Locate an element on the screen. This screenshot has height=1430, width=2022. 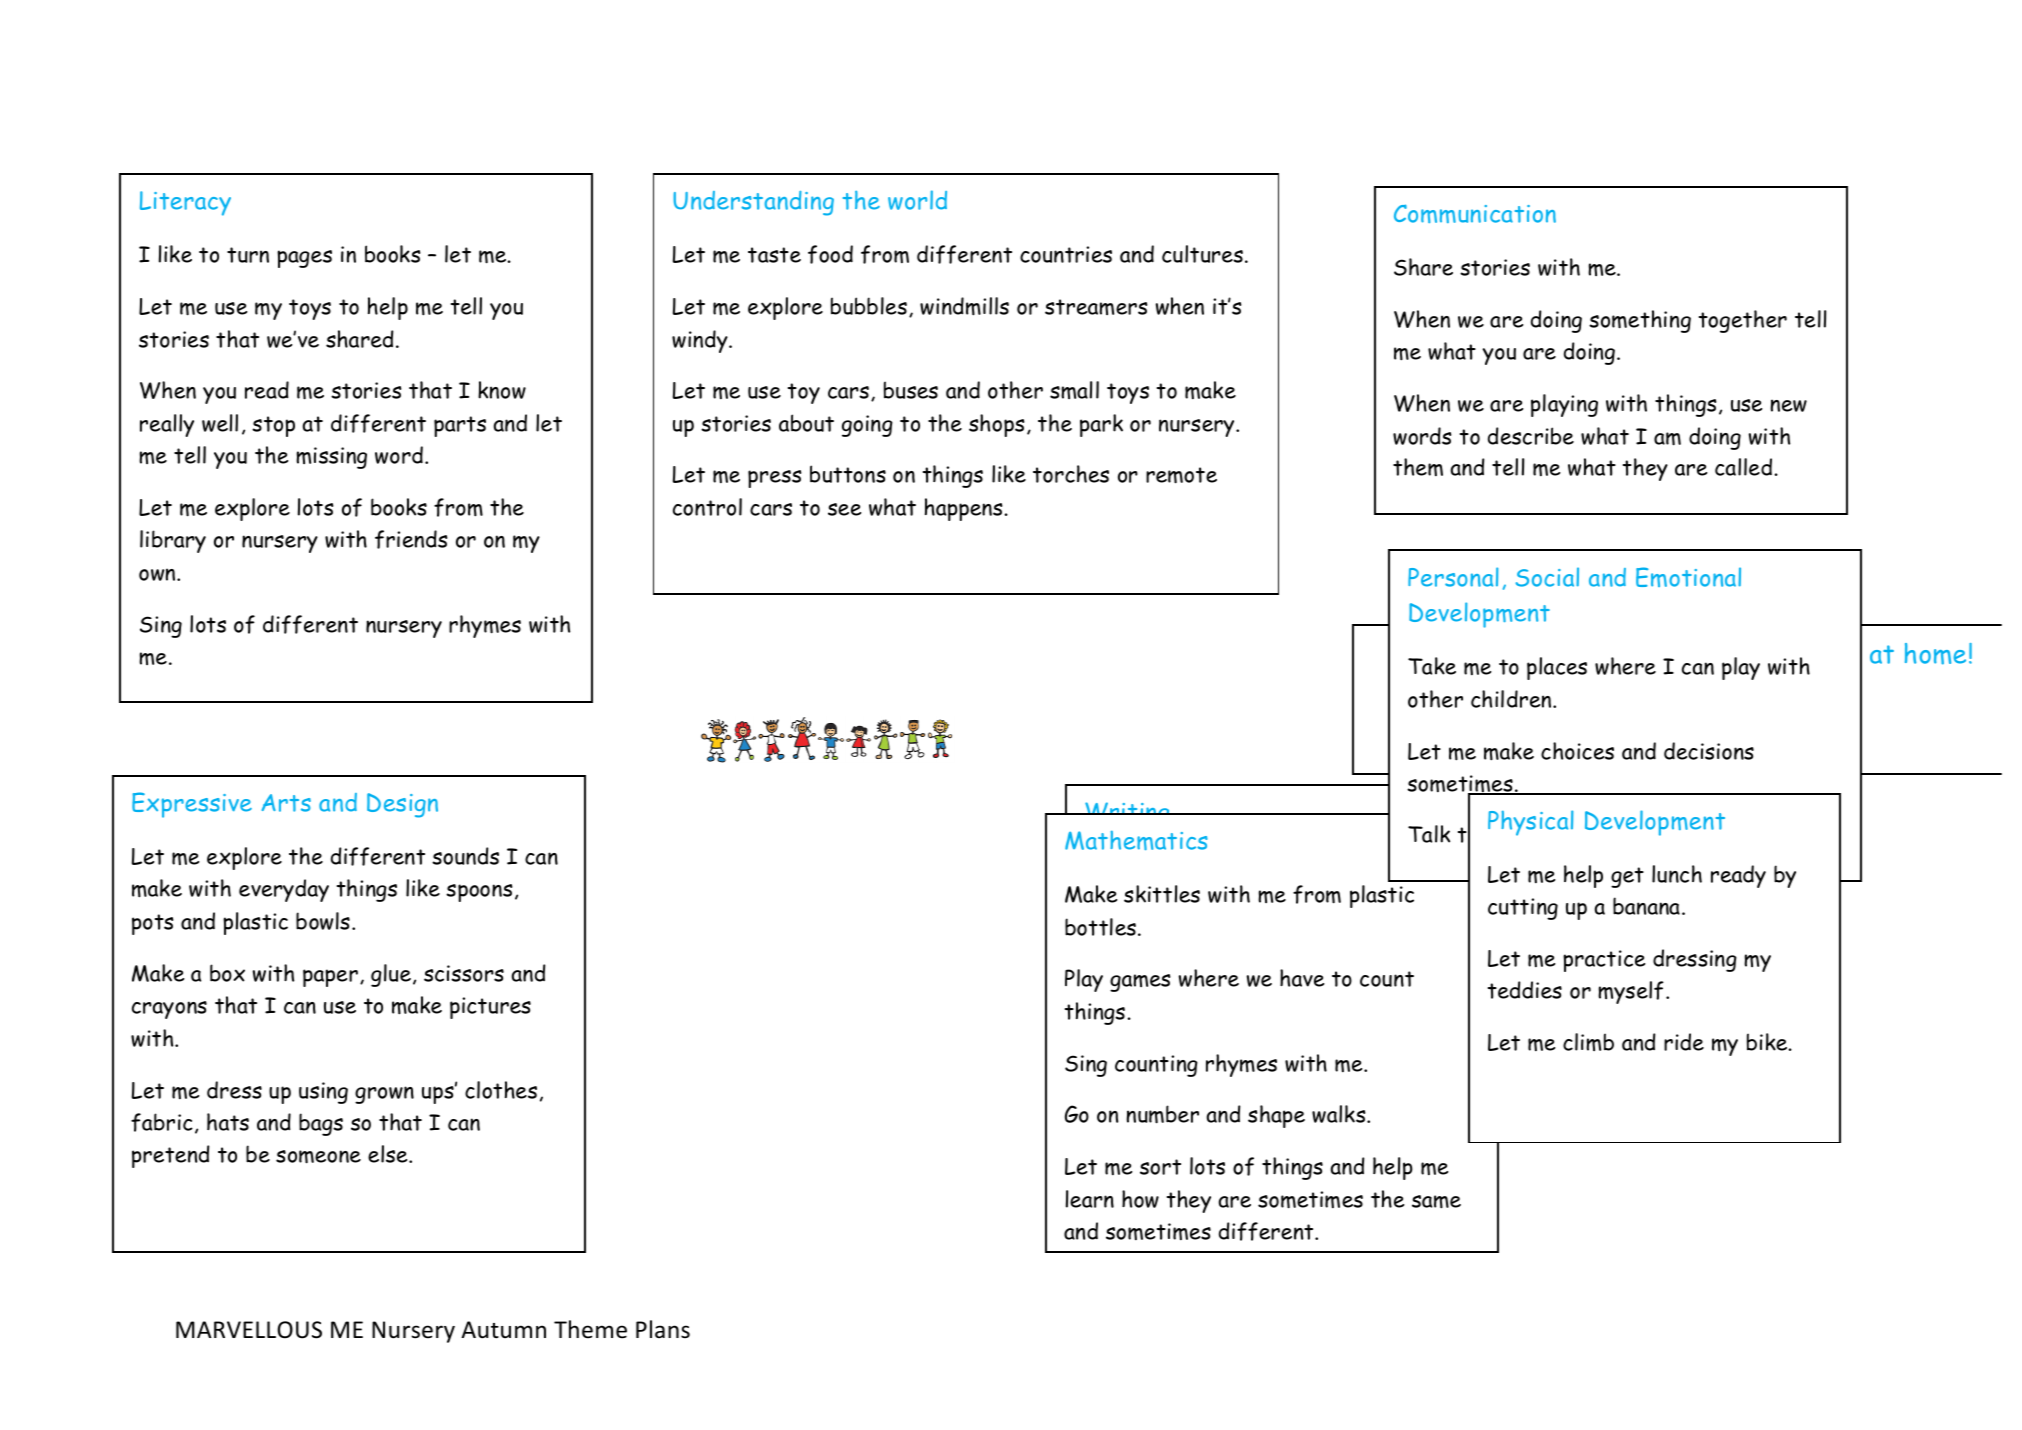
same is located at coordinates (1436, 1202).
